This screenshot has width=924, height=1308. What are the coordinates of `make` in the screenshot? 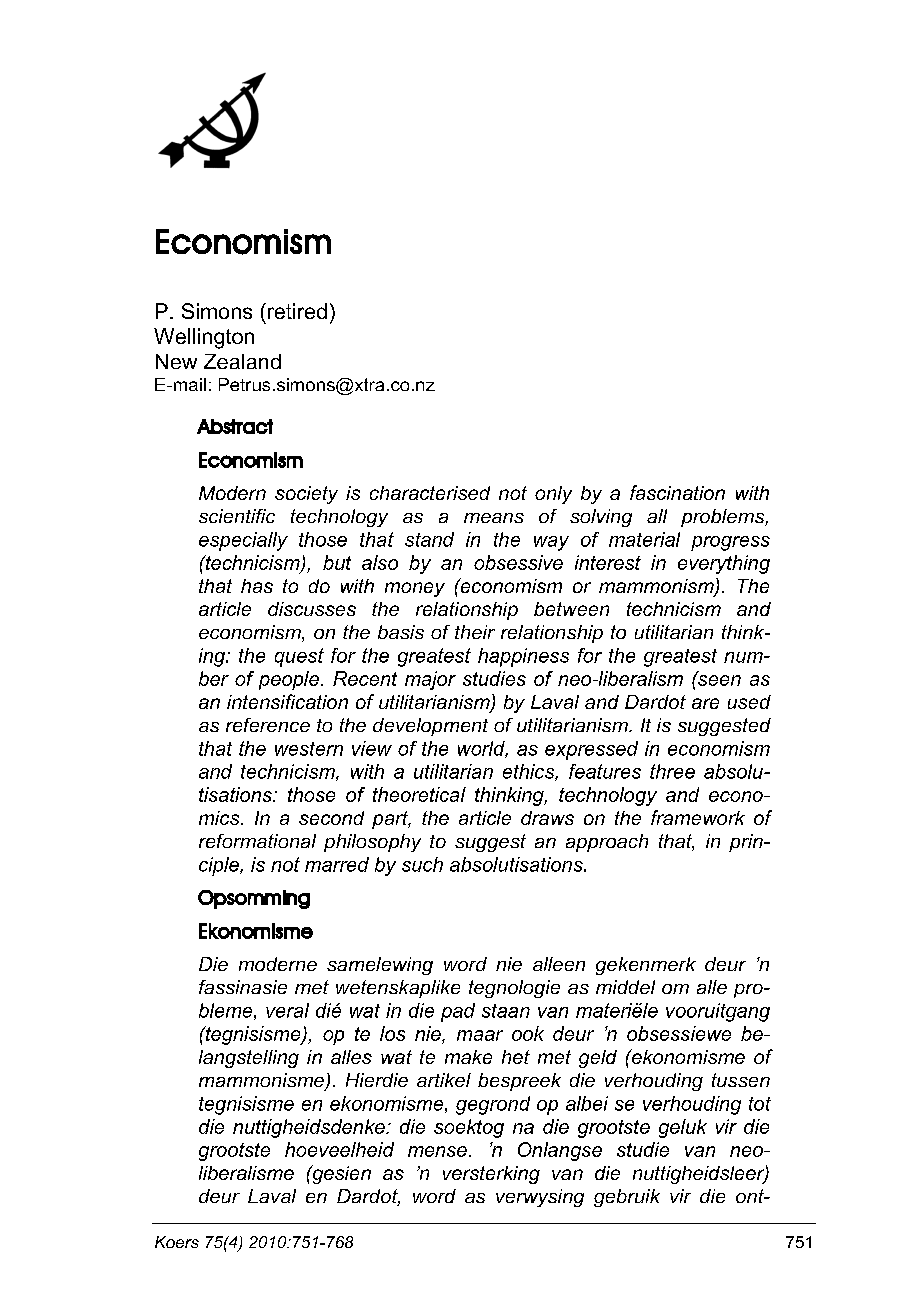 It's located at (468, 1057).
